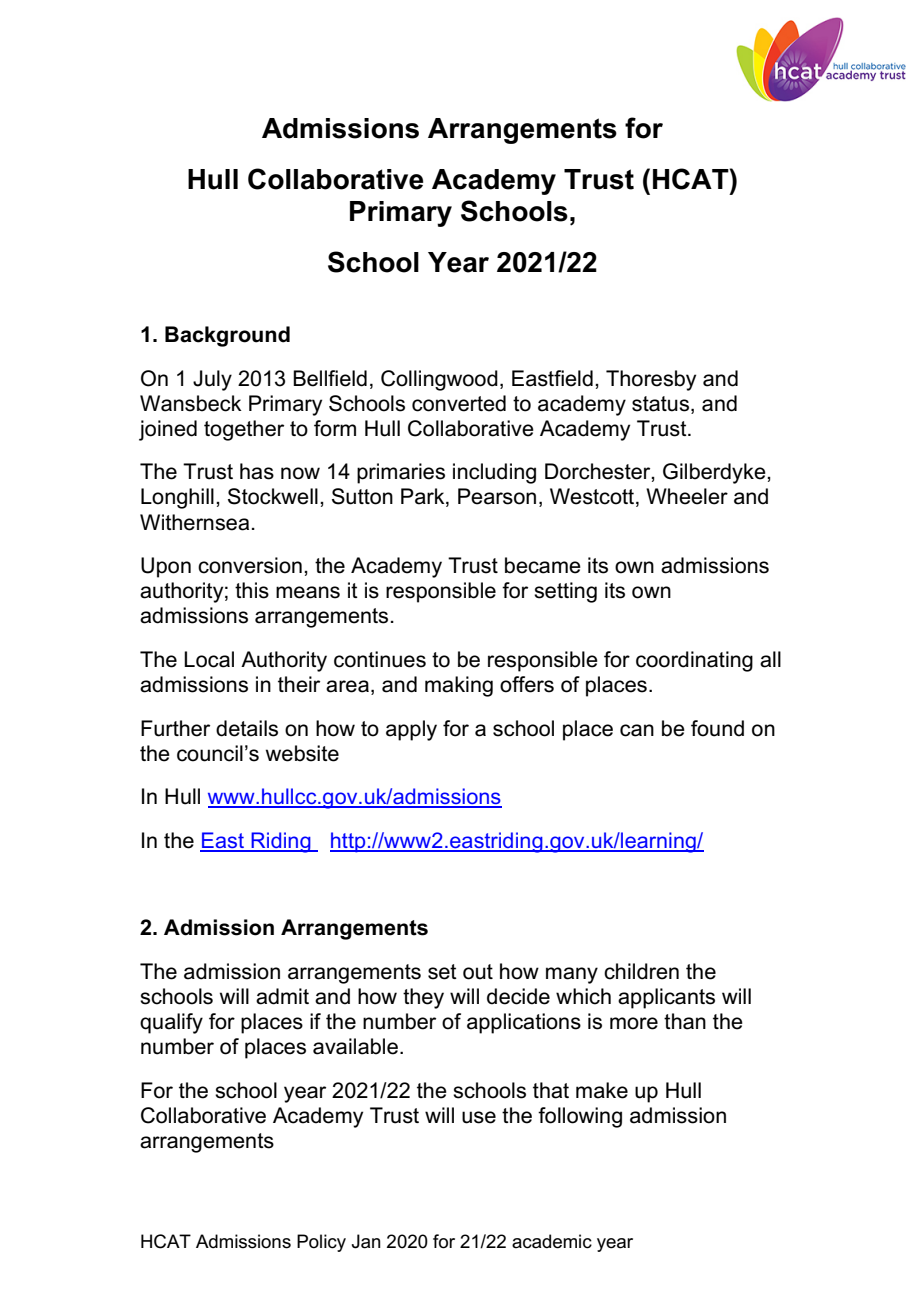  What do you see at coordinates (685, 1021) in the screenshot?
I see `than` at bounding box center [685, 1021].
